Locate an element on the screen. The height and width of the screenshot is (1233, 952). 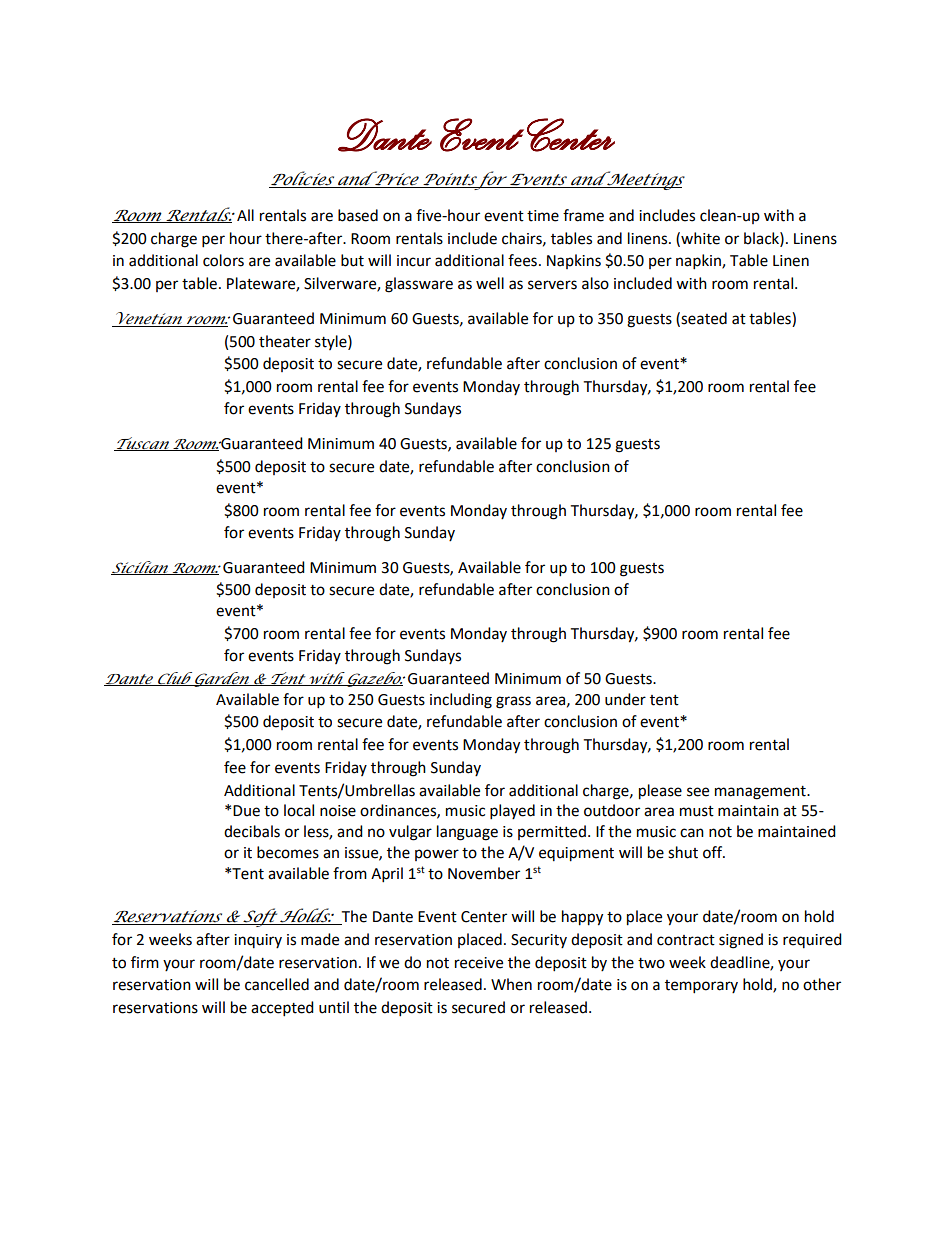
colors is located at coordinates (223, 260).
